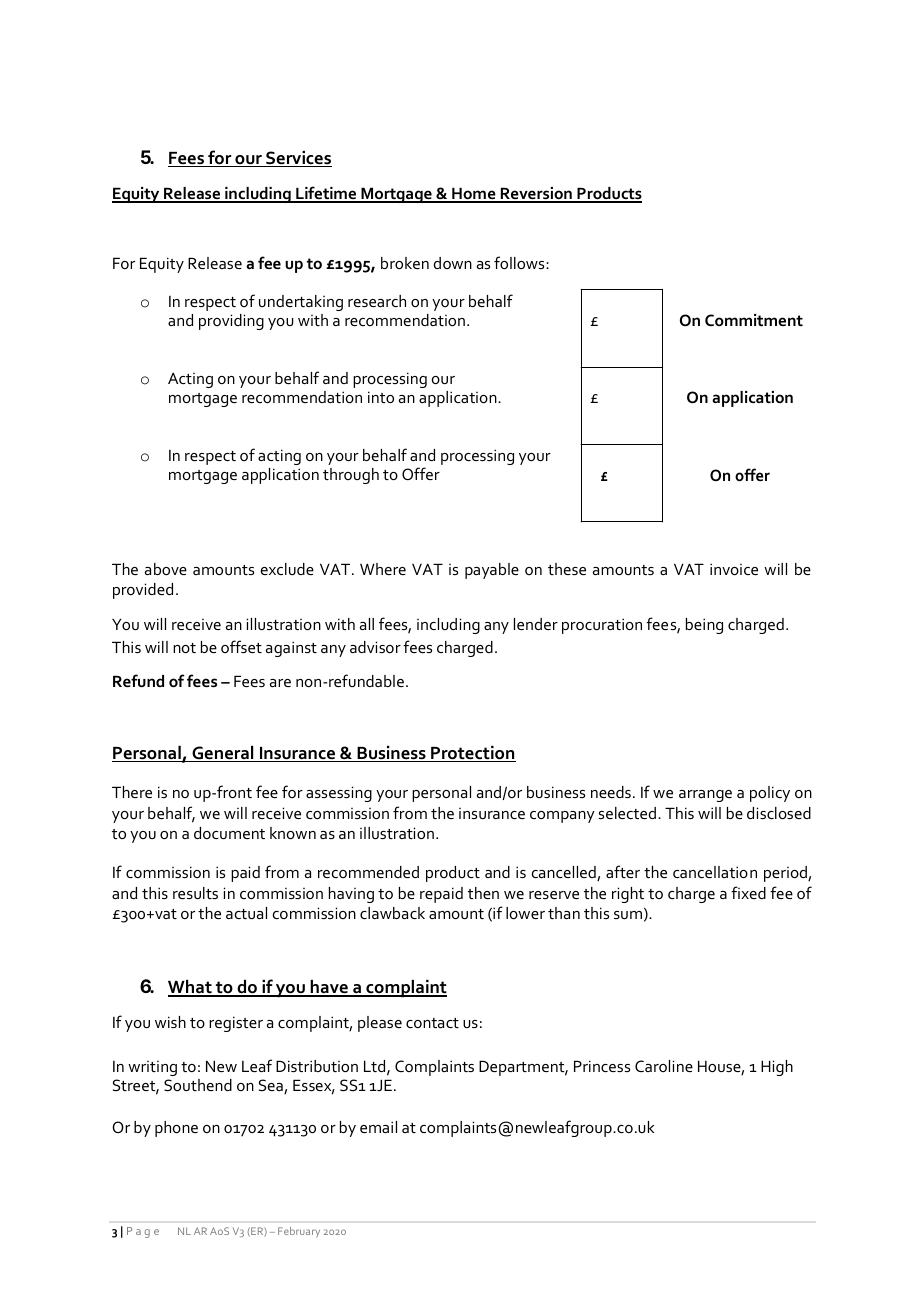 The height and width of the image is (1308, 924). What do you see at coordinates (191, 988) in the image?
I see `What` at bounding box center [191, 988].
